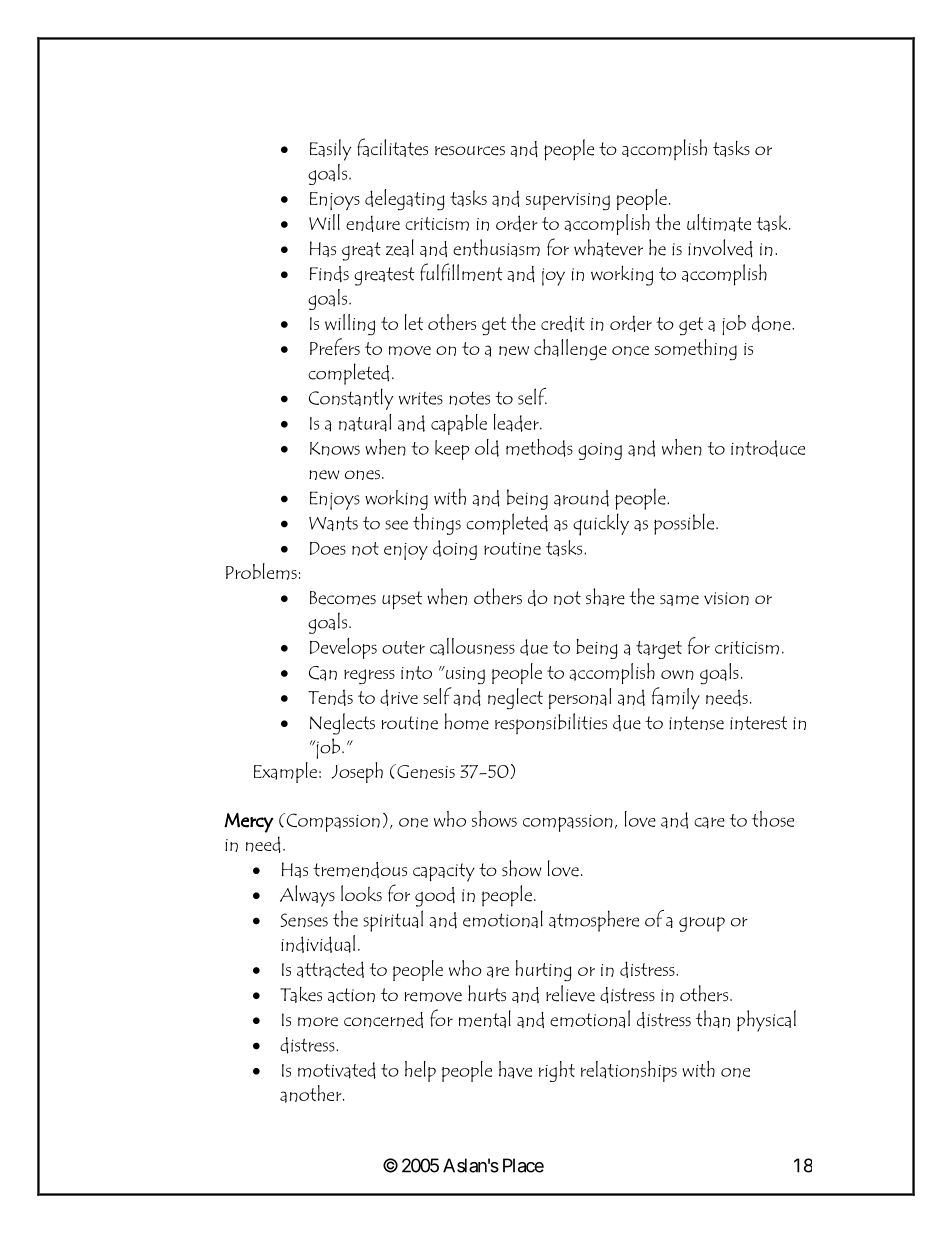  Describe the element at coordinates (330, 150) in the page. I see `Easily` at that location.
